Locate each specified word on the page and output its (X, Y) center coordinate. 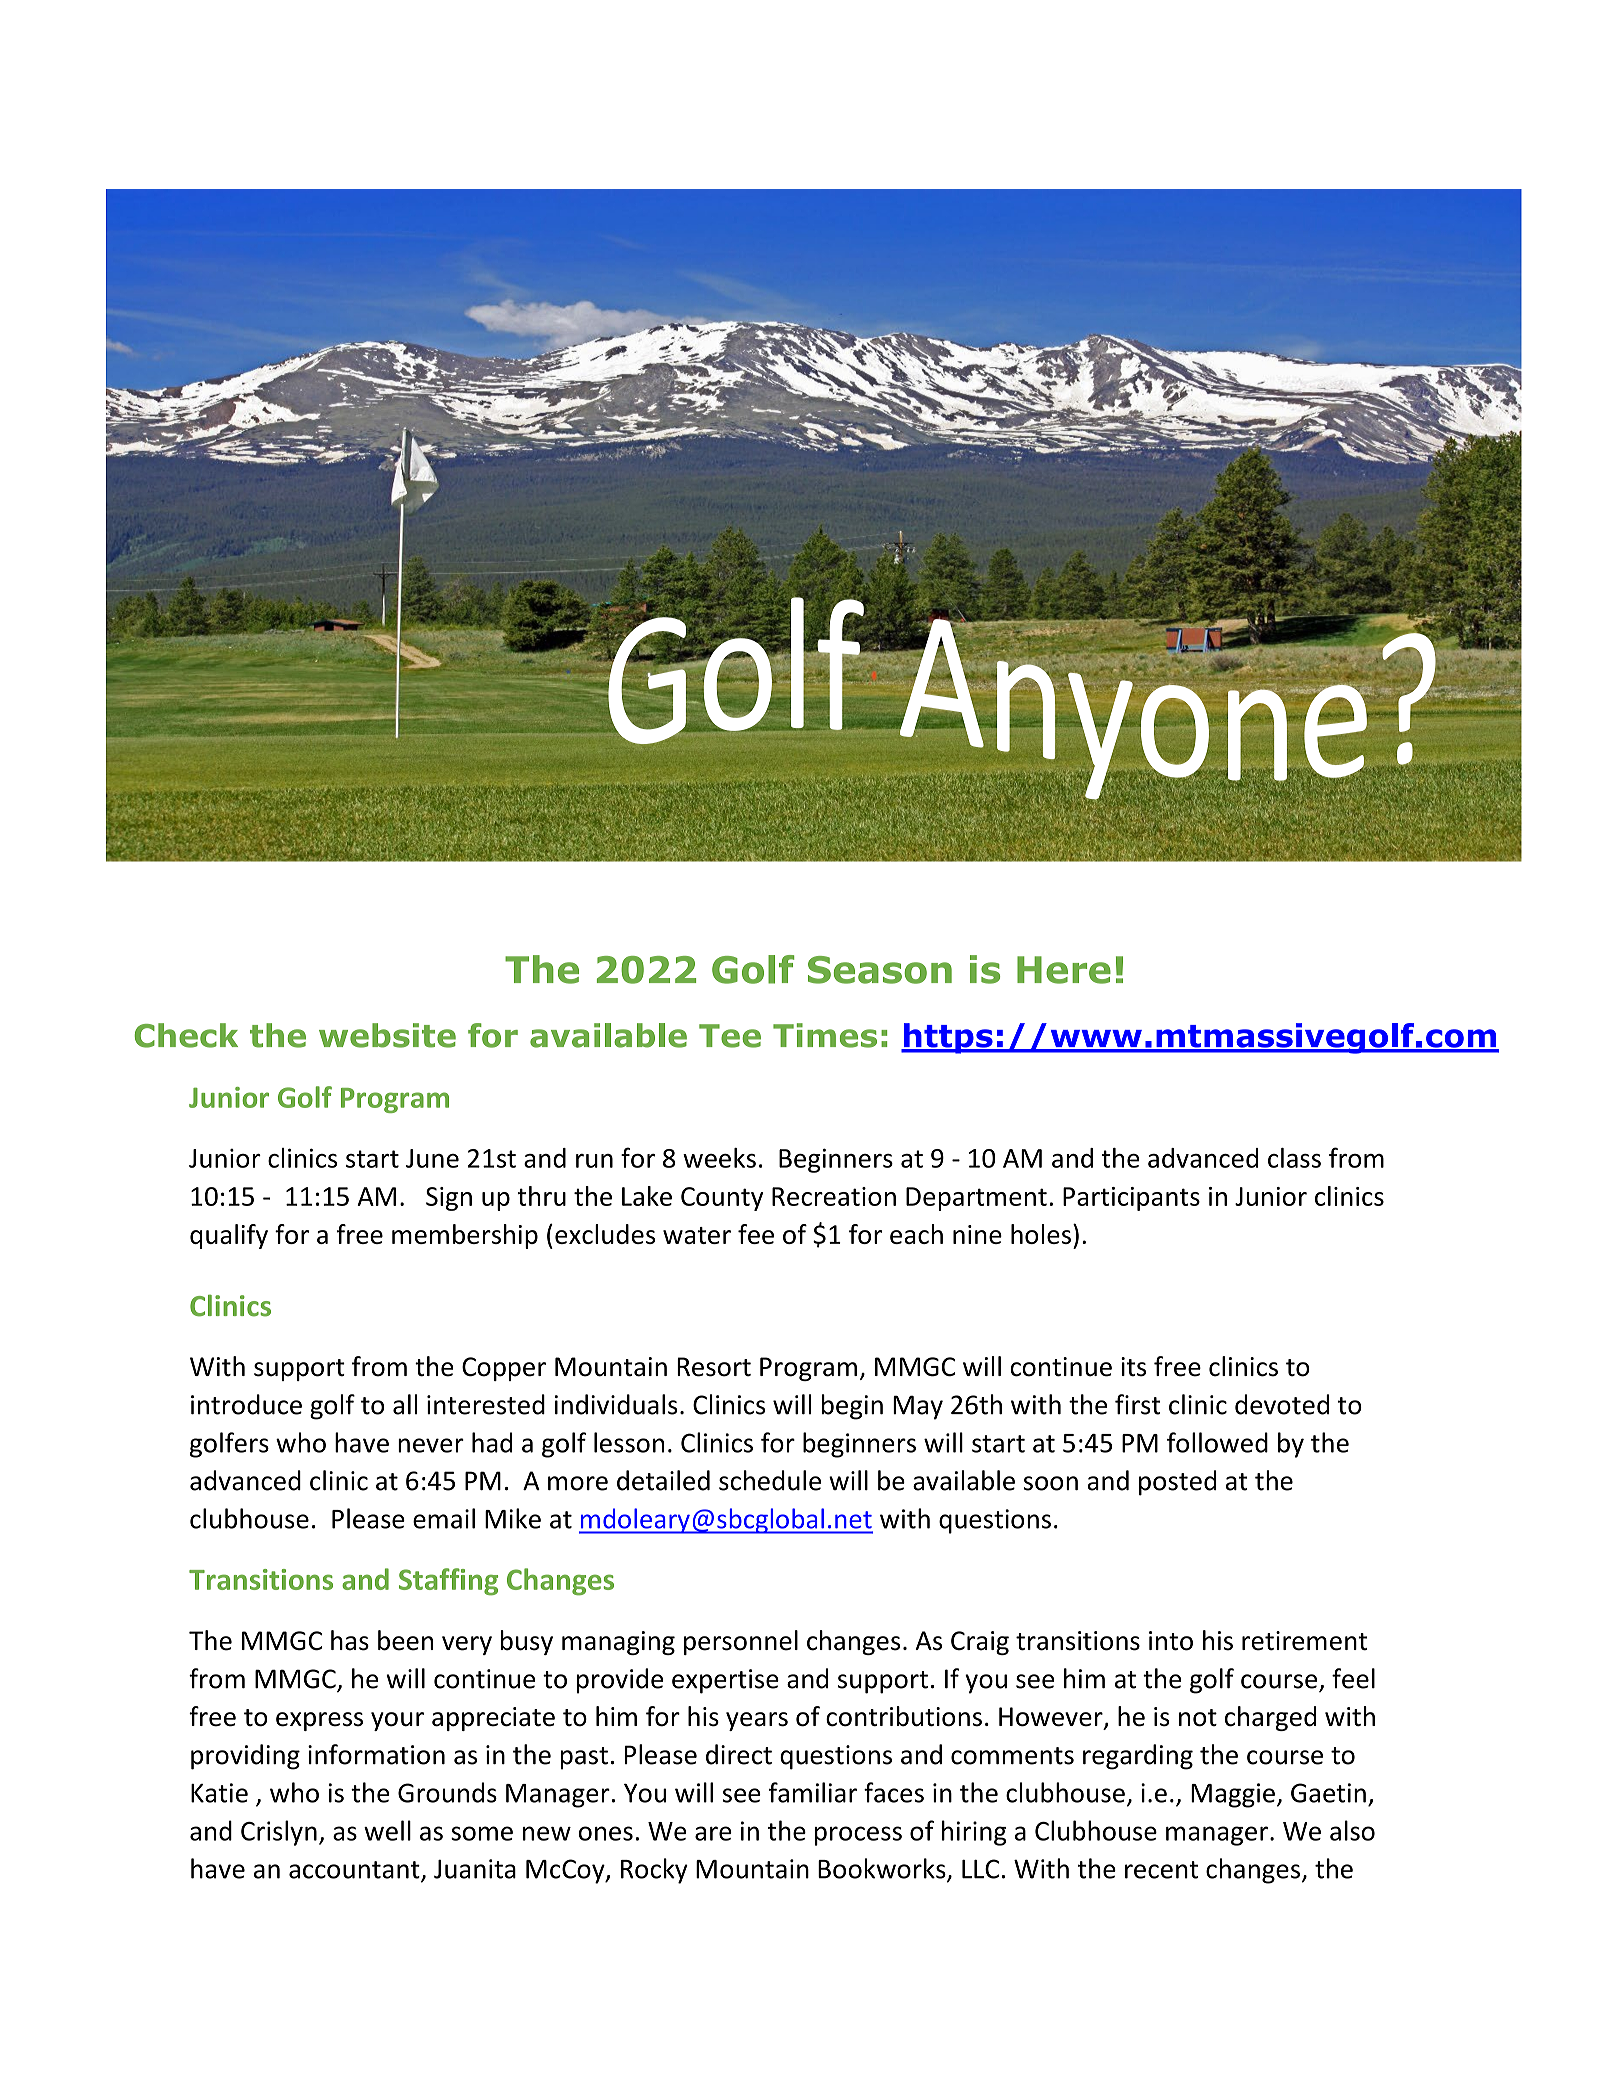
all (405, 1404)
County (722, 1199)
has (350, 1640)
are (713, 1833)
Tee (730, 1036)
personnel (741, 1642)
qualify (229, 1236)
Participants (1131, 1199)
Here (1064, 970)
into (1171, 1641)
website (387, 1035)
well (387, 1830)
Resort (714, 1367)
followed (1217, 1442)
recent (1161, 1870)
